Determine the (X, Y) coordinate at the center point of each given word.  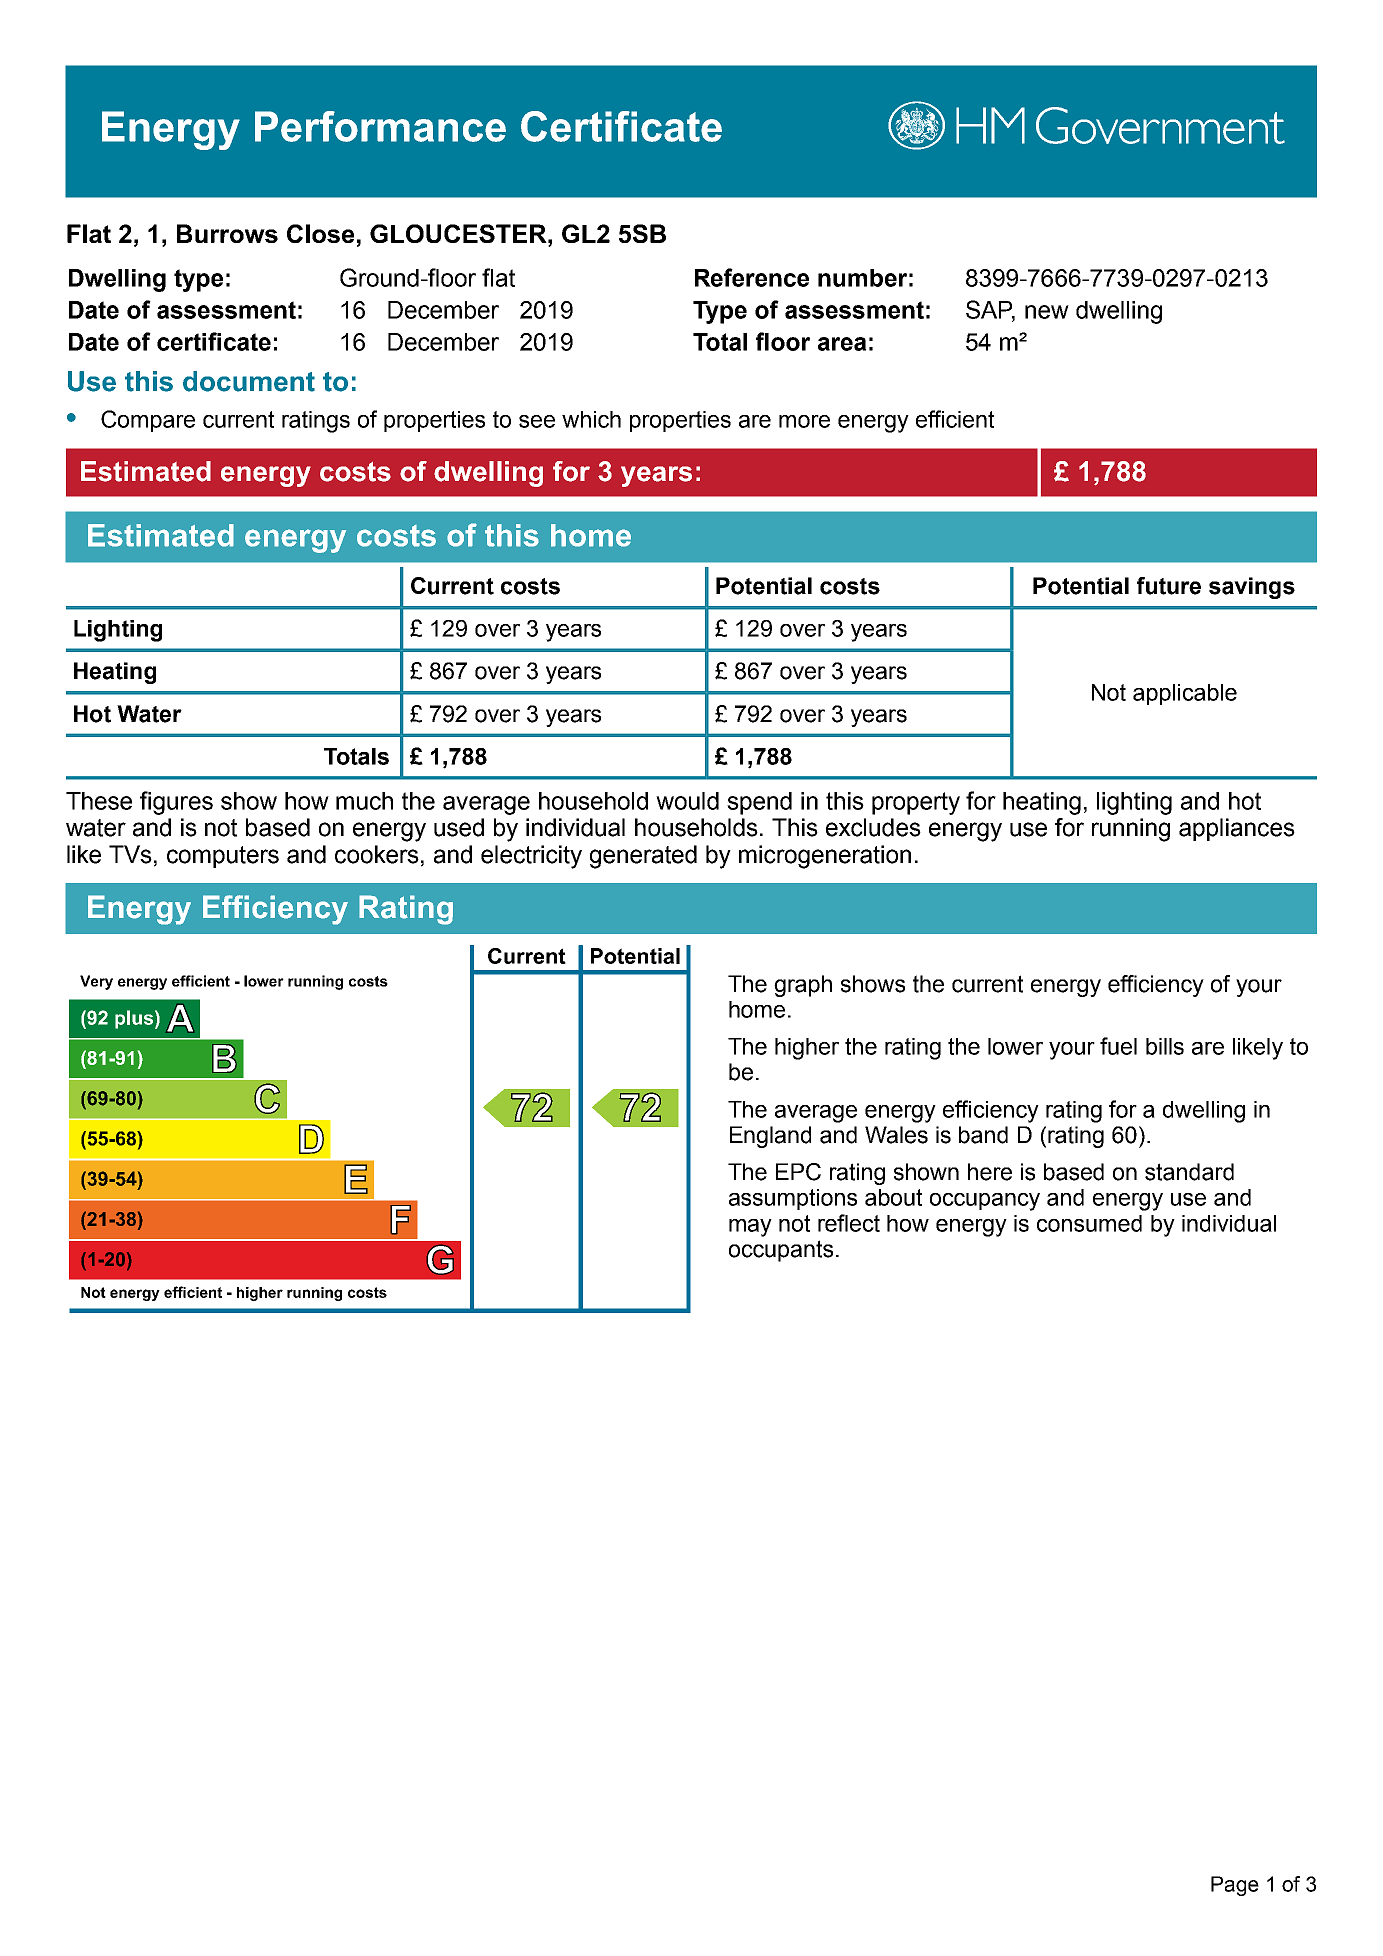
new (1047, 312)
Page (1235, 1886)
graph (803, 986)
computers (223, 857)
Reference (752, 277)
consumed (1089, 1223)
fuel (1118, 1046)
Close (320, 233)
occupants (781, 1251)
